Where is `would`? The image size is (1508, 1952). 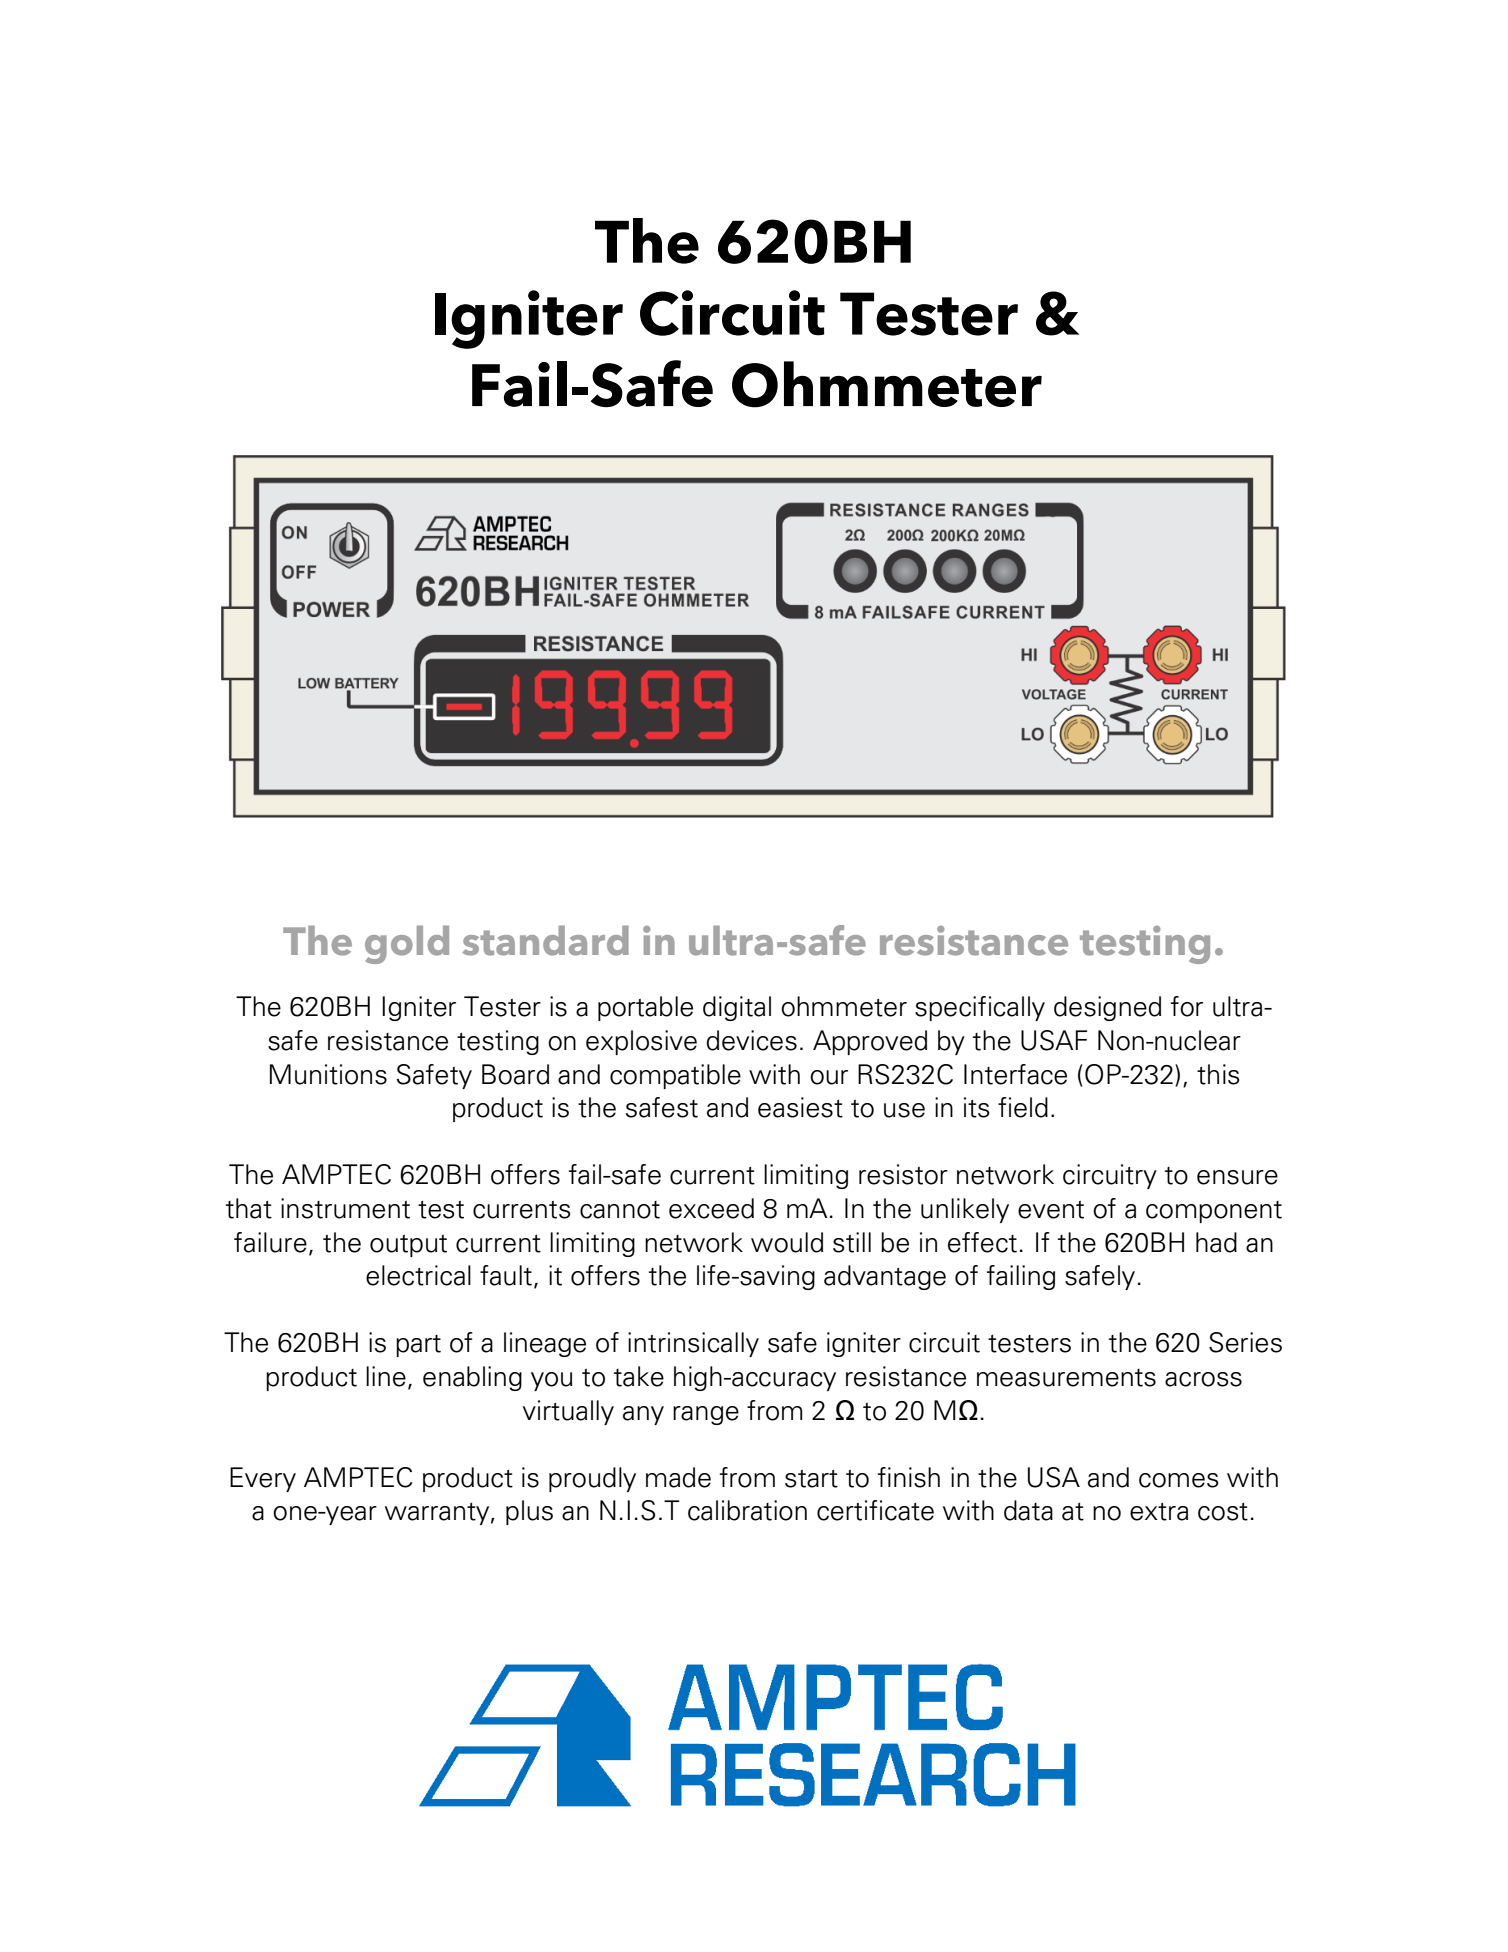 would is located at coordinates (787, 1242).
